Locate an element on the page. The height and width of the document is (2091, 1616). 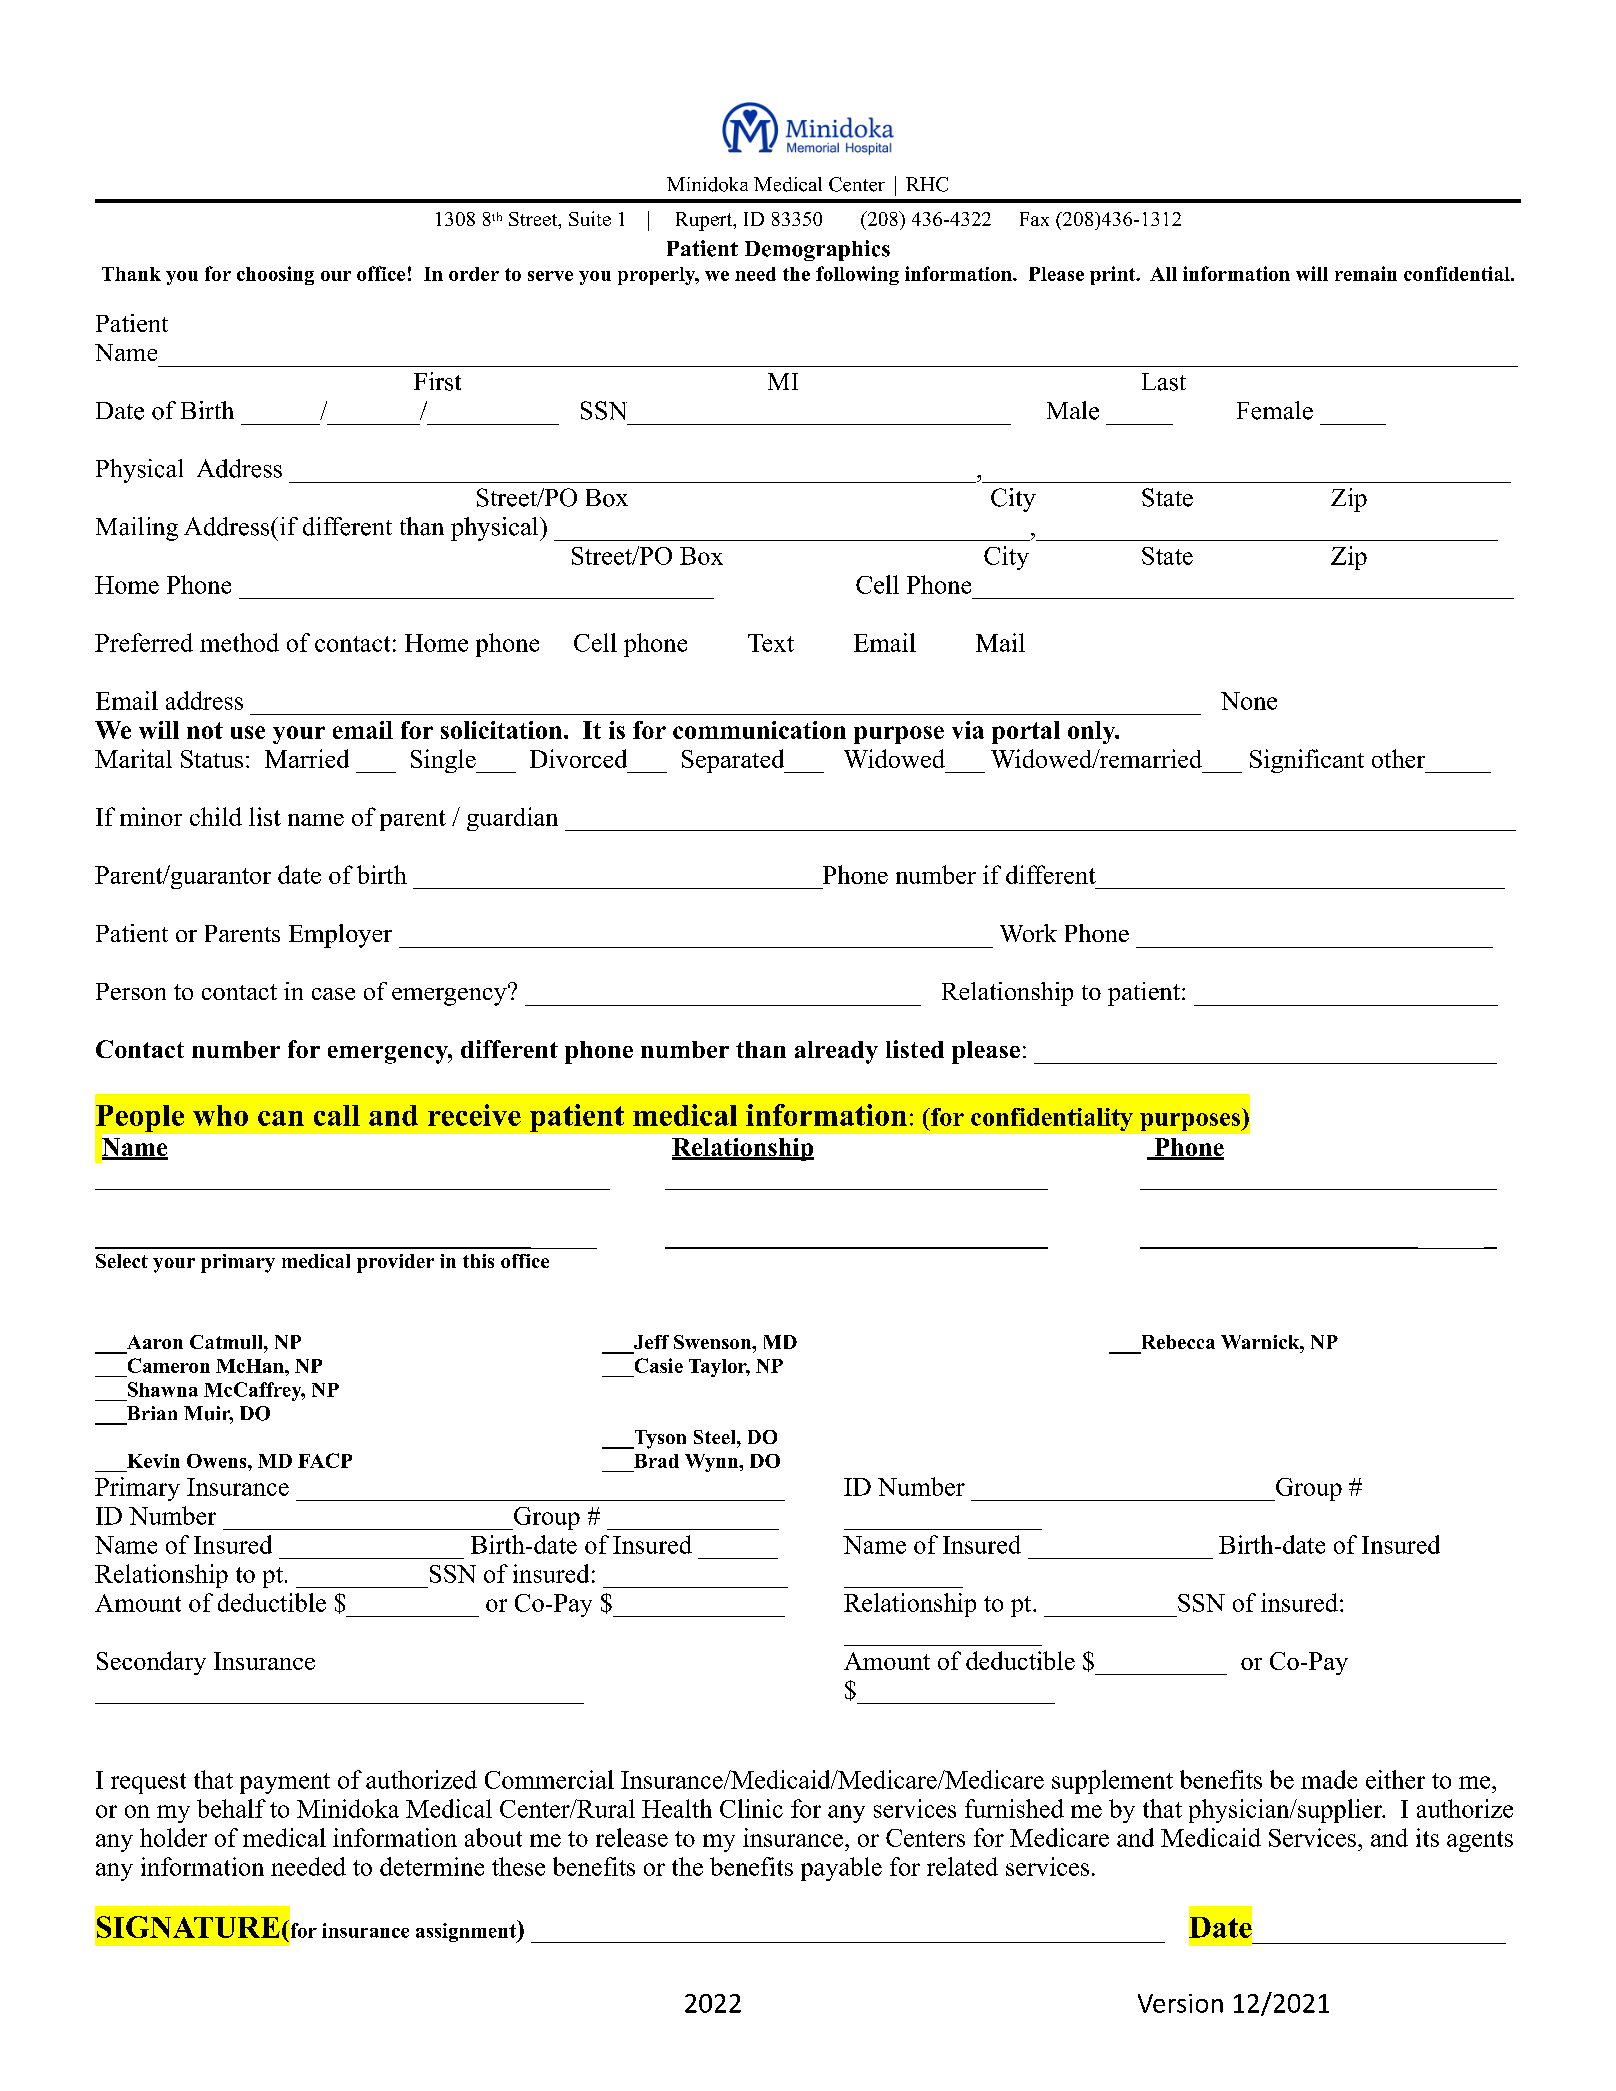
Significant is located at coordinates (1307, 761).
